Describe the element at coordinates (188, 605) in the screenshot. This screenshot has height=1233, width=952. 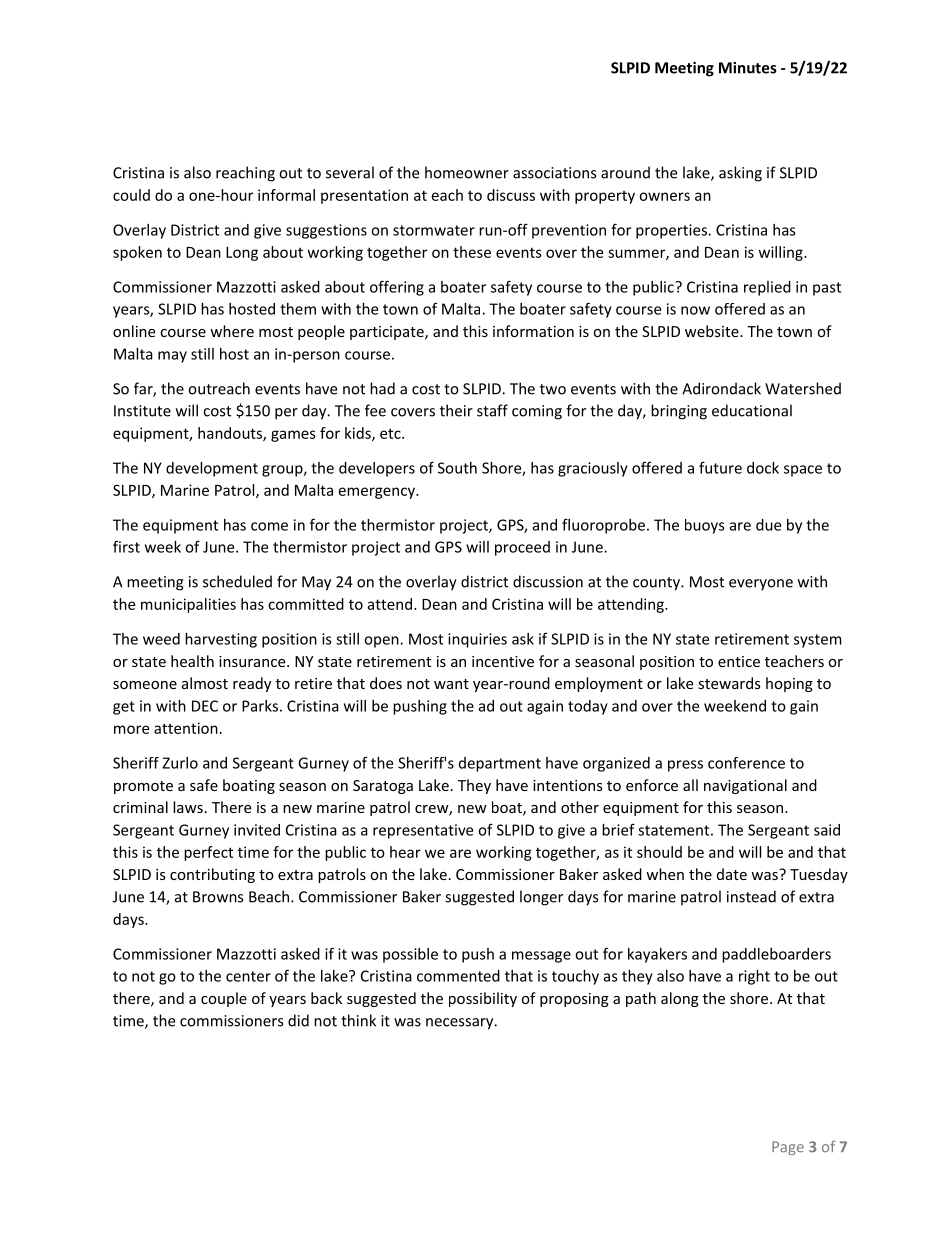
I see `municipalities` at that location.
